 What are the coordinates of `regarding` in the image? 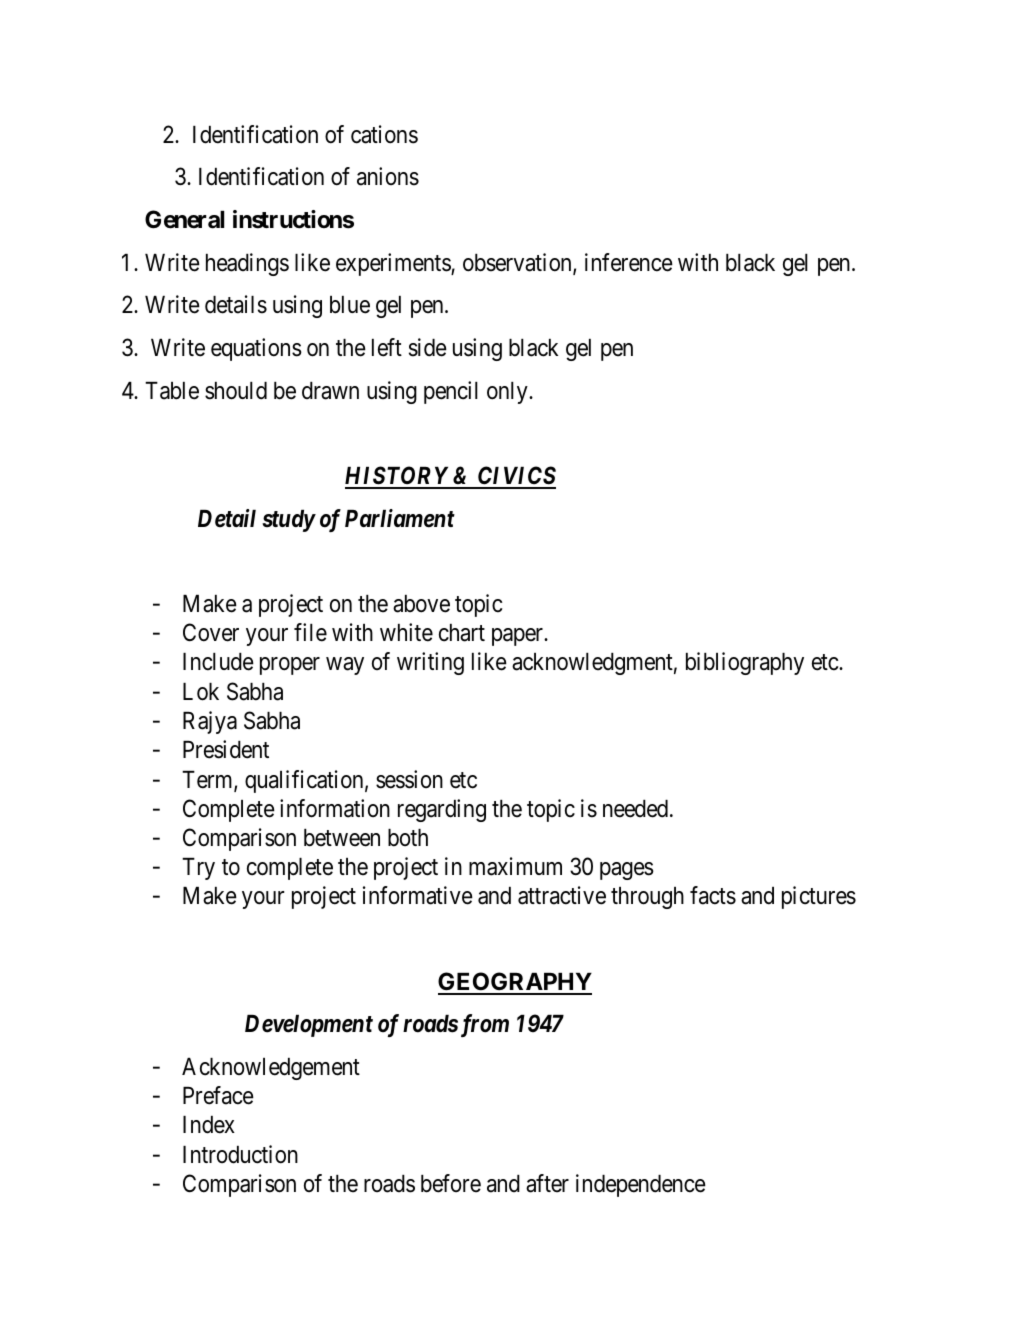 It's located at (442, 810).
